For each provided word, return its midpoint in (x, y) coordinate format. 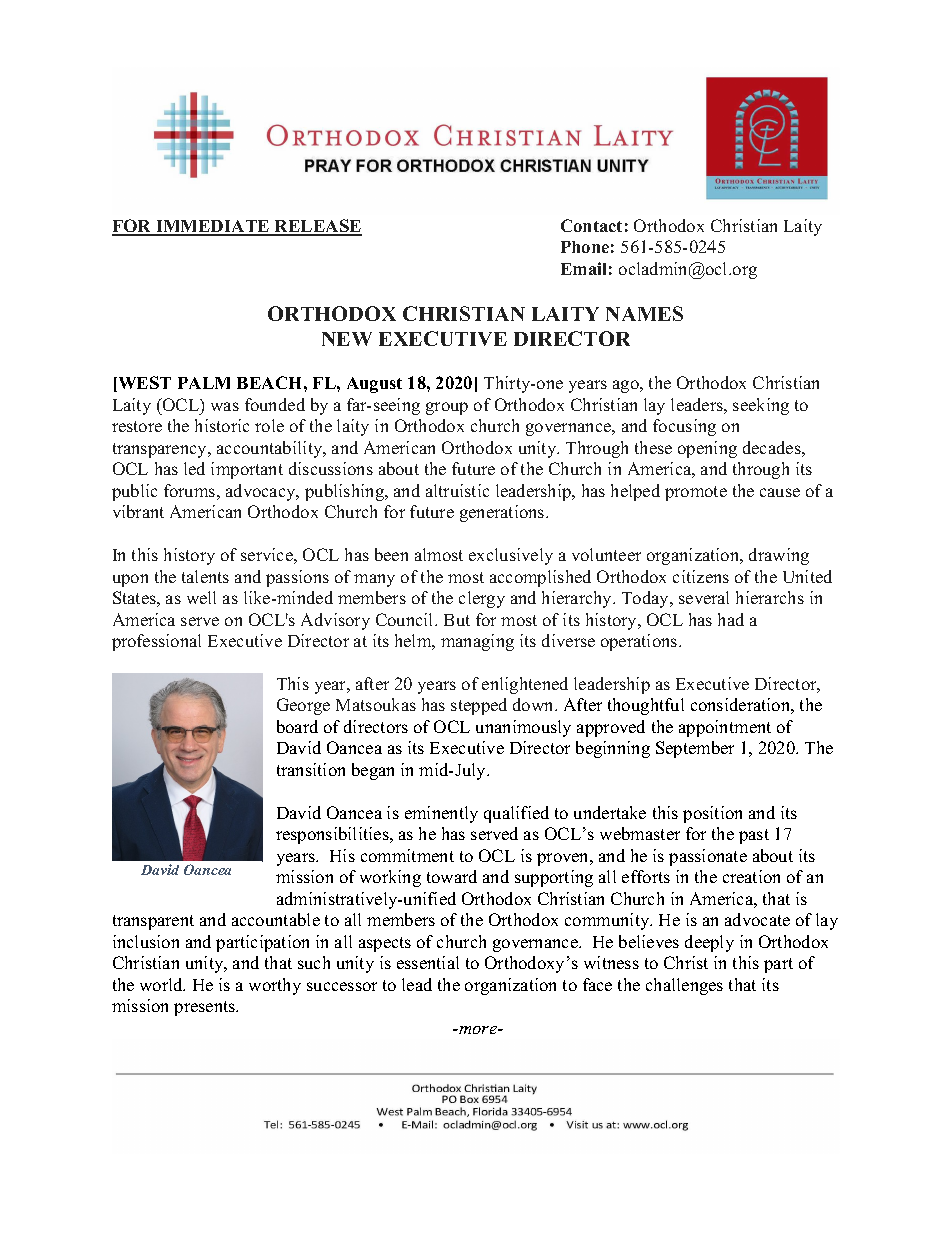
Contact (591, 225)
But (457, 620)
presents (206, 1008)
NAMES (644, 313)
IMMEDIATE (213, 227)
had (731, 619)
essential (428, 962)
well (201, 597)
